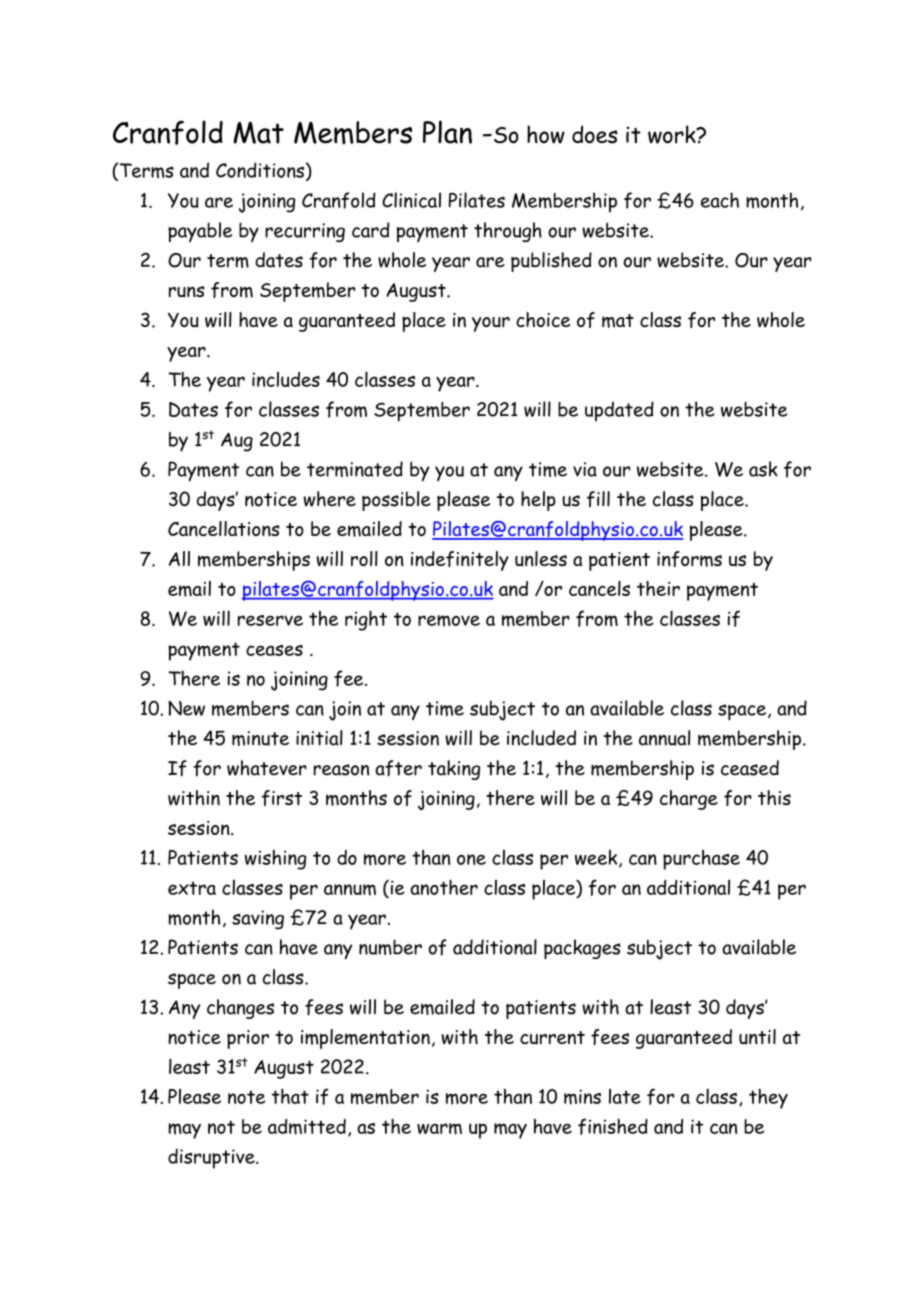 Image resolution: width=924 pixels, height=1308 pixels. Describe the element at coordinates (258, 920) in the document. I see `saving` at that location.
